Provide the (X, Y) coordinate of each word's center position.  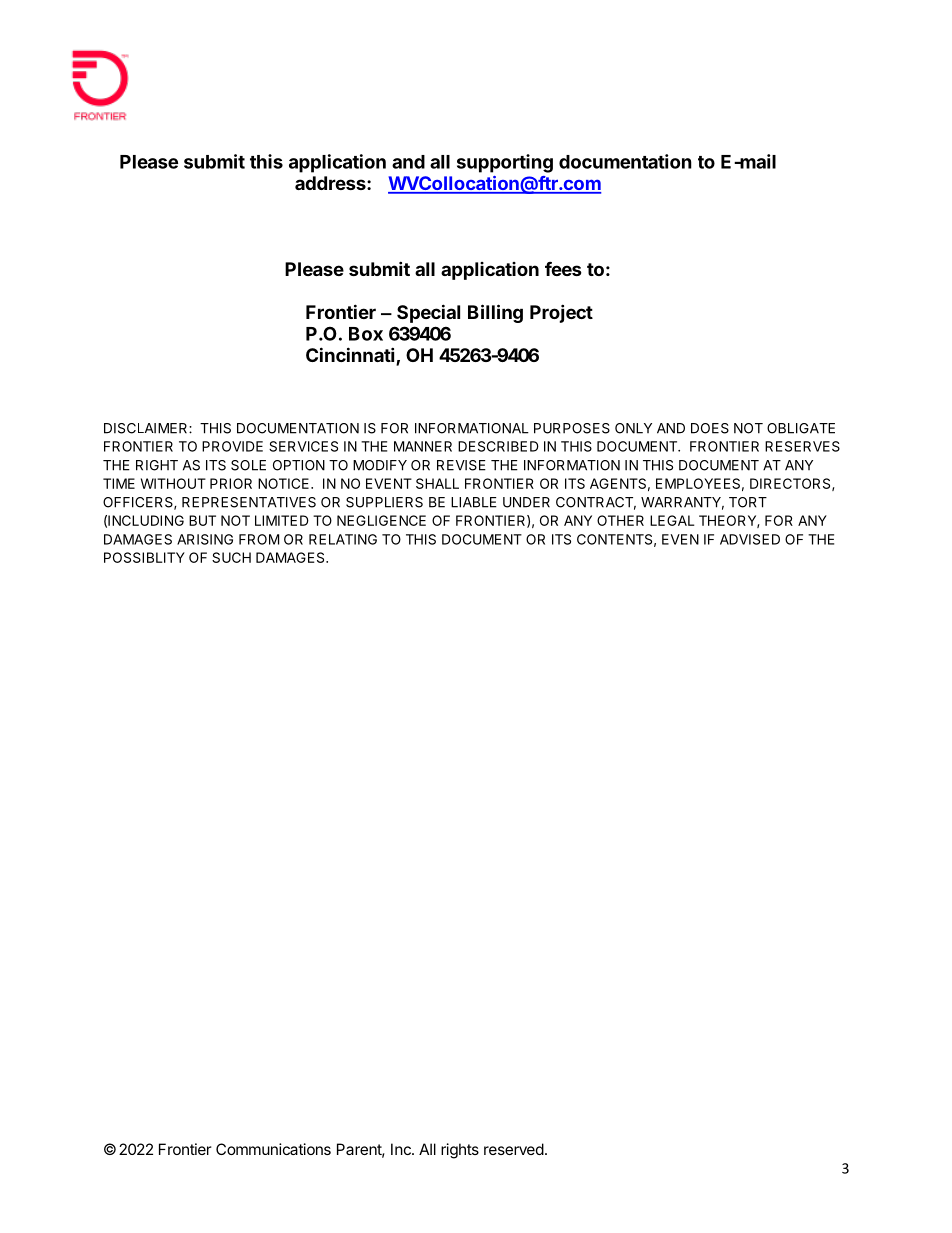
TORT (748, 502)
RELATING (343, 539)
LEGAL (672, 520)
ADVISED (750, 539)
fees (563, 269)
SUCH (231, 557)
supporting (505, 163)
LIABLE (474, 502)
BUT (202, 520)
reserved (514, 1149)
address (331, 183)
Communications (273, 1149)
